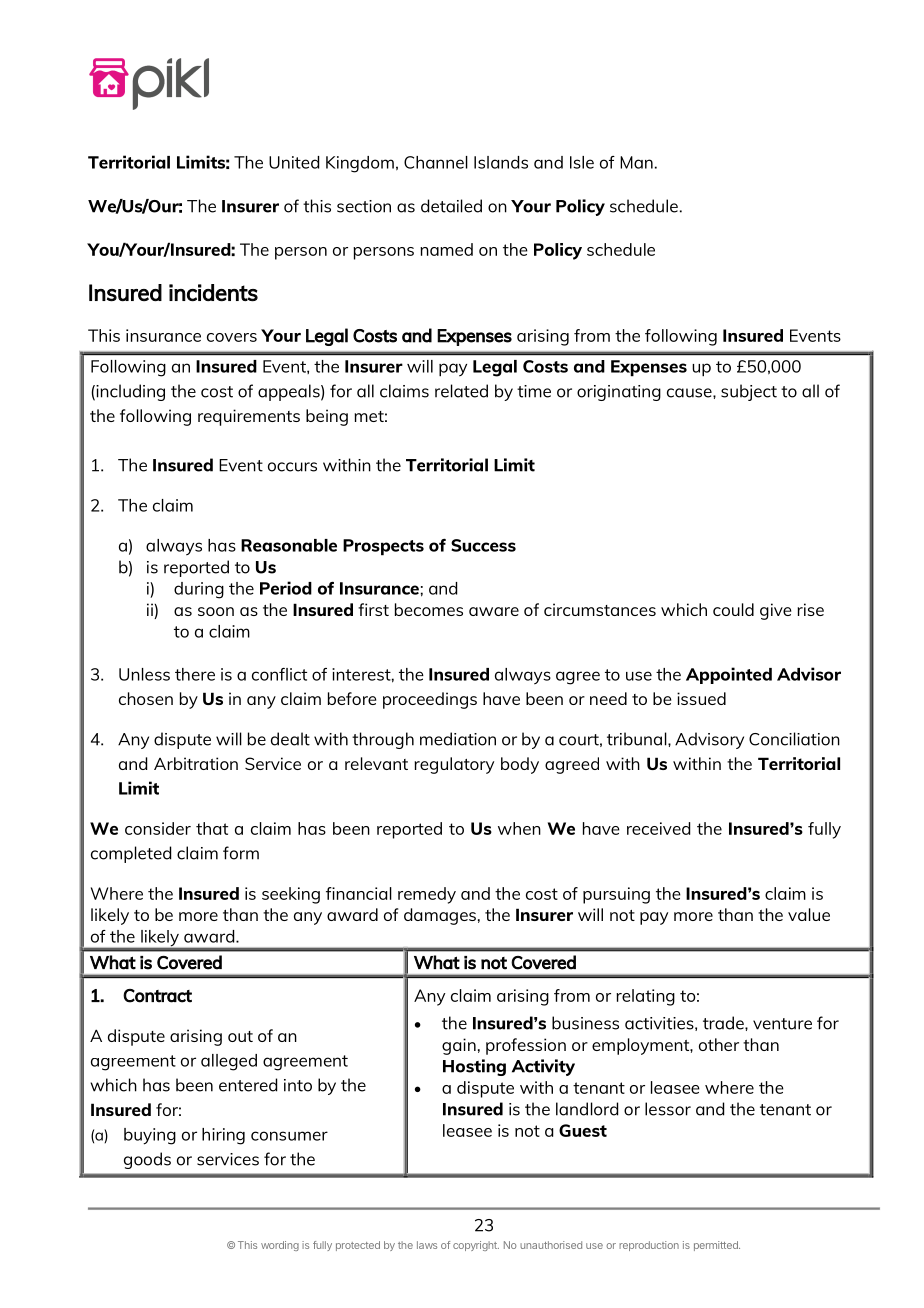 The image size is (924, 1308). Describe the element at coordinates (280, 1246) in the screenshot. I see `wording` at that location.
